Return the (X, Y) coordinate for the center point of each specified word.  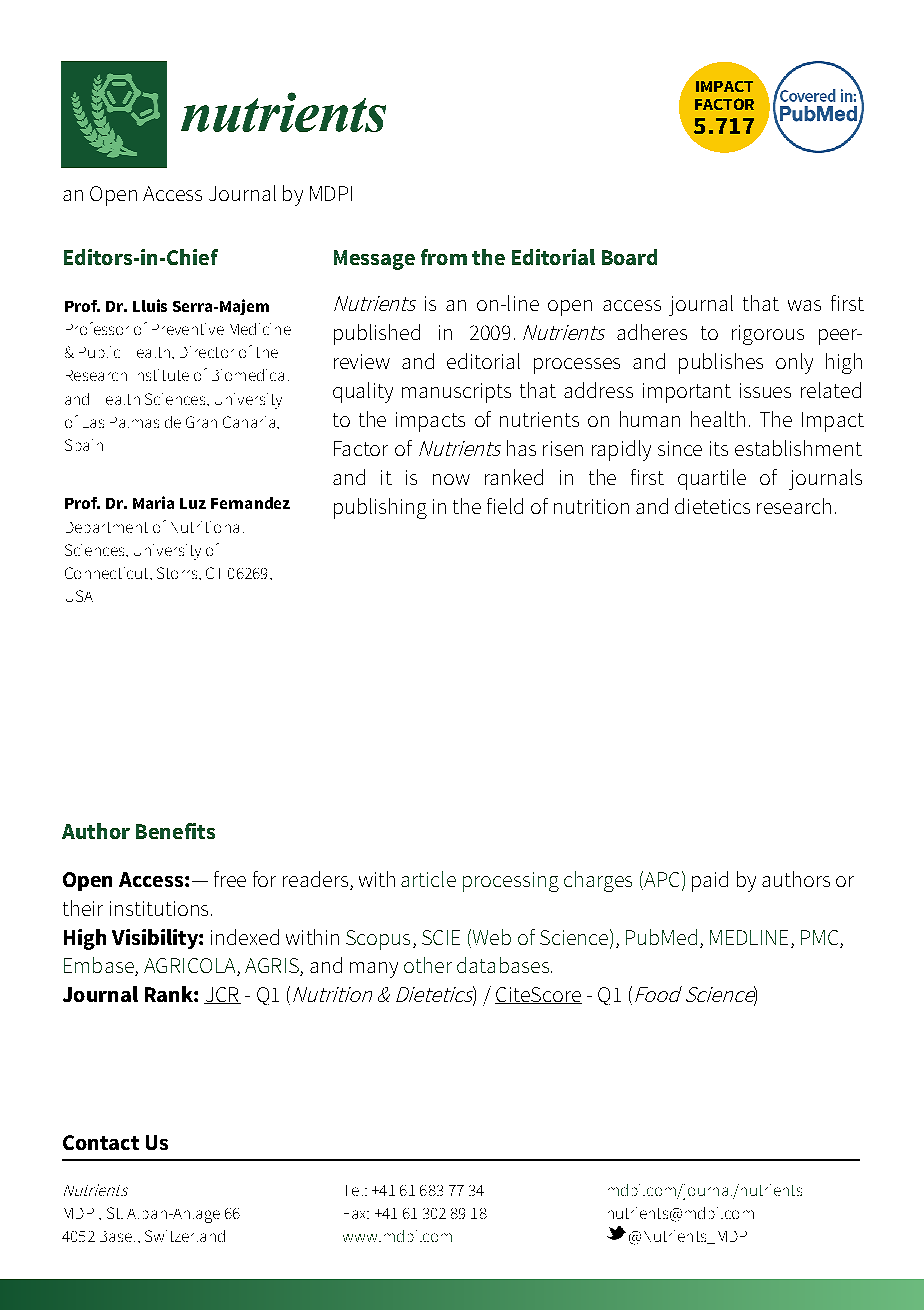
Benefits (175, 831)
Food (658, 994)
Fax (356, 1214)
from (444, 257)
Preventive (188, 329)
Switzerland (185, 1236)
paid (710, 881)
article (428, 879)
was (804, 305)
